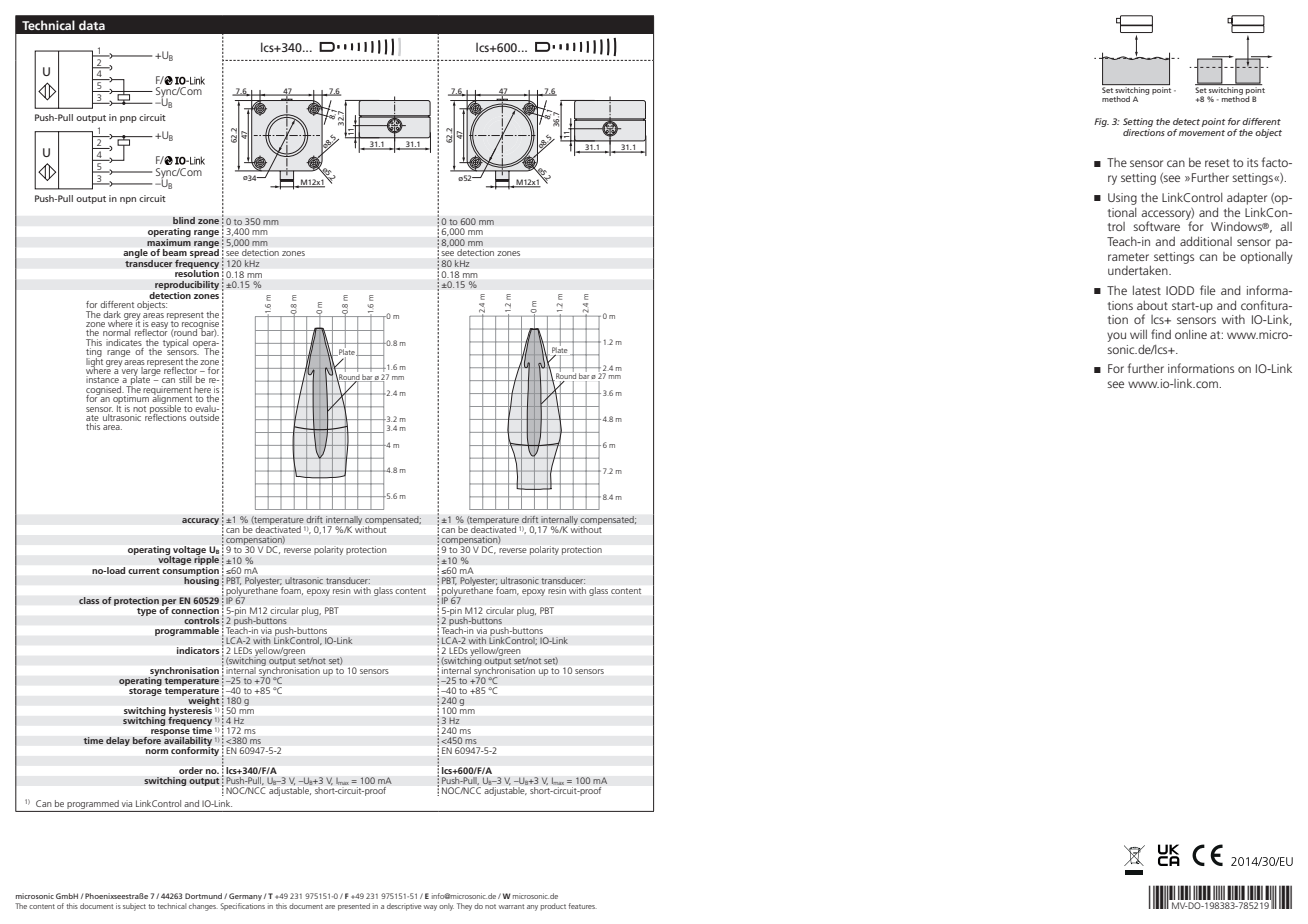  What do you see at coordinates (582, 906) in the screenshot?
I see `features` at bounding box center [582, 906].
